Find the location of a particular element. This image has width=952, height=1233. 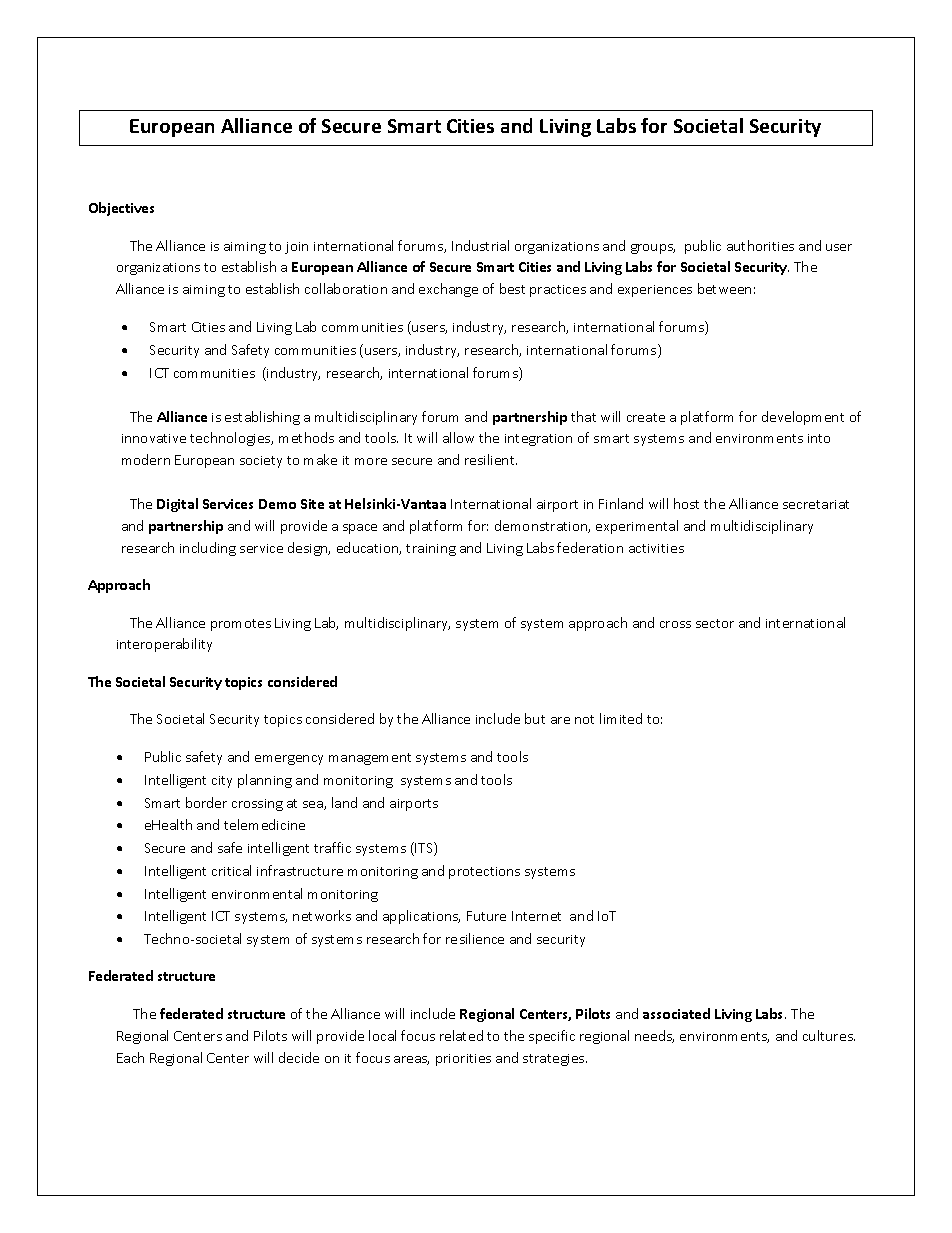

authorities is located at coordinates (760, 245).
